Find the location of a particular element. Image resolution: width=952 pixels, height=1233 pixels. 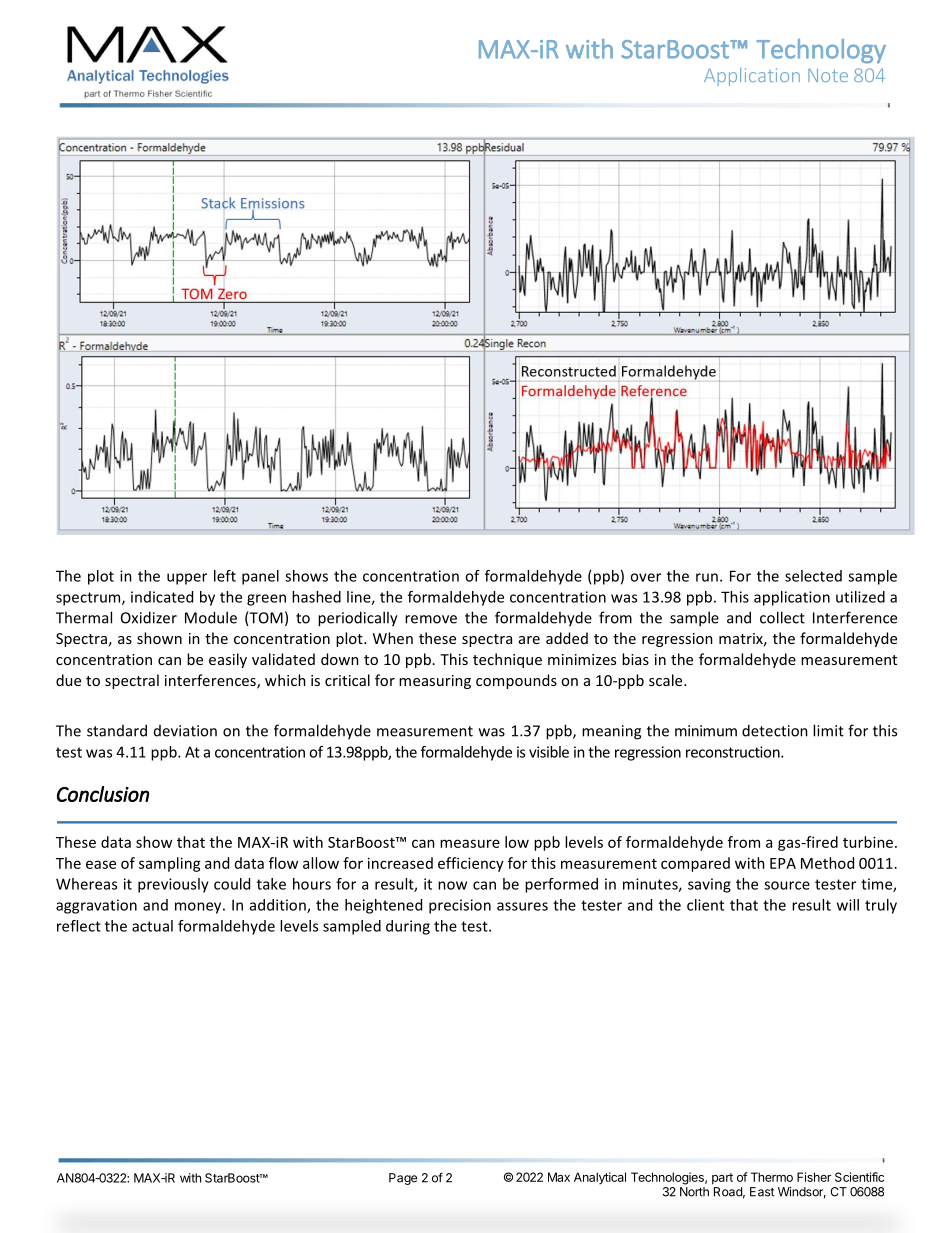

run is located at coordinates (707, 577).
